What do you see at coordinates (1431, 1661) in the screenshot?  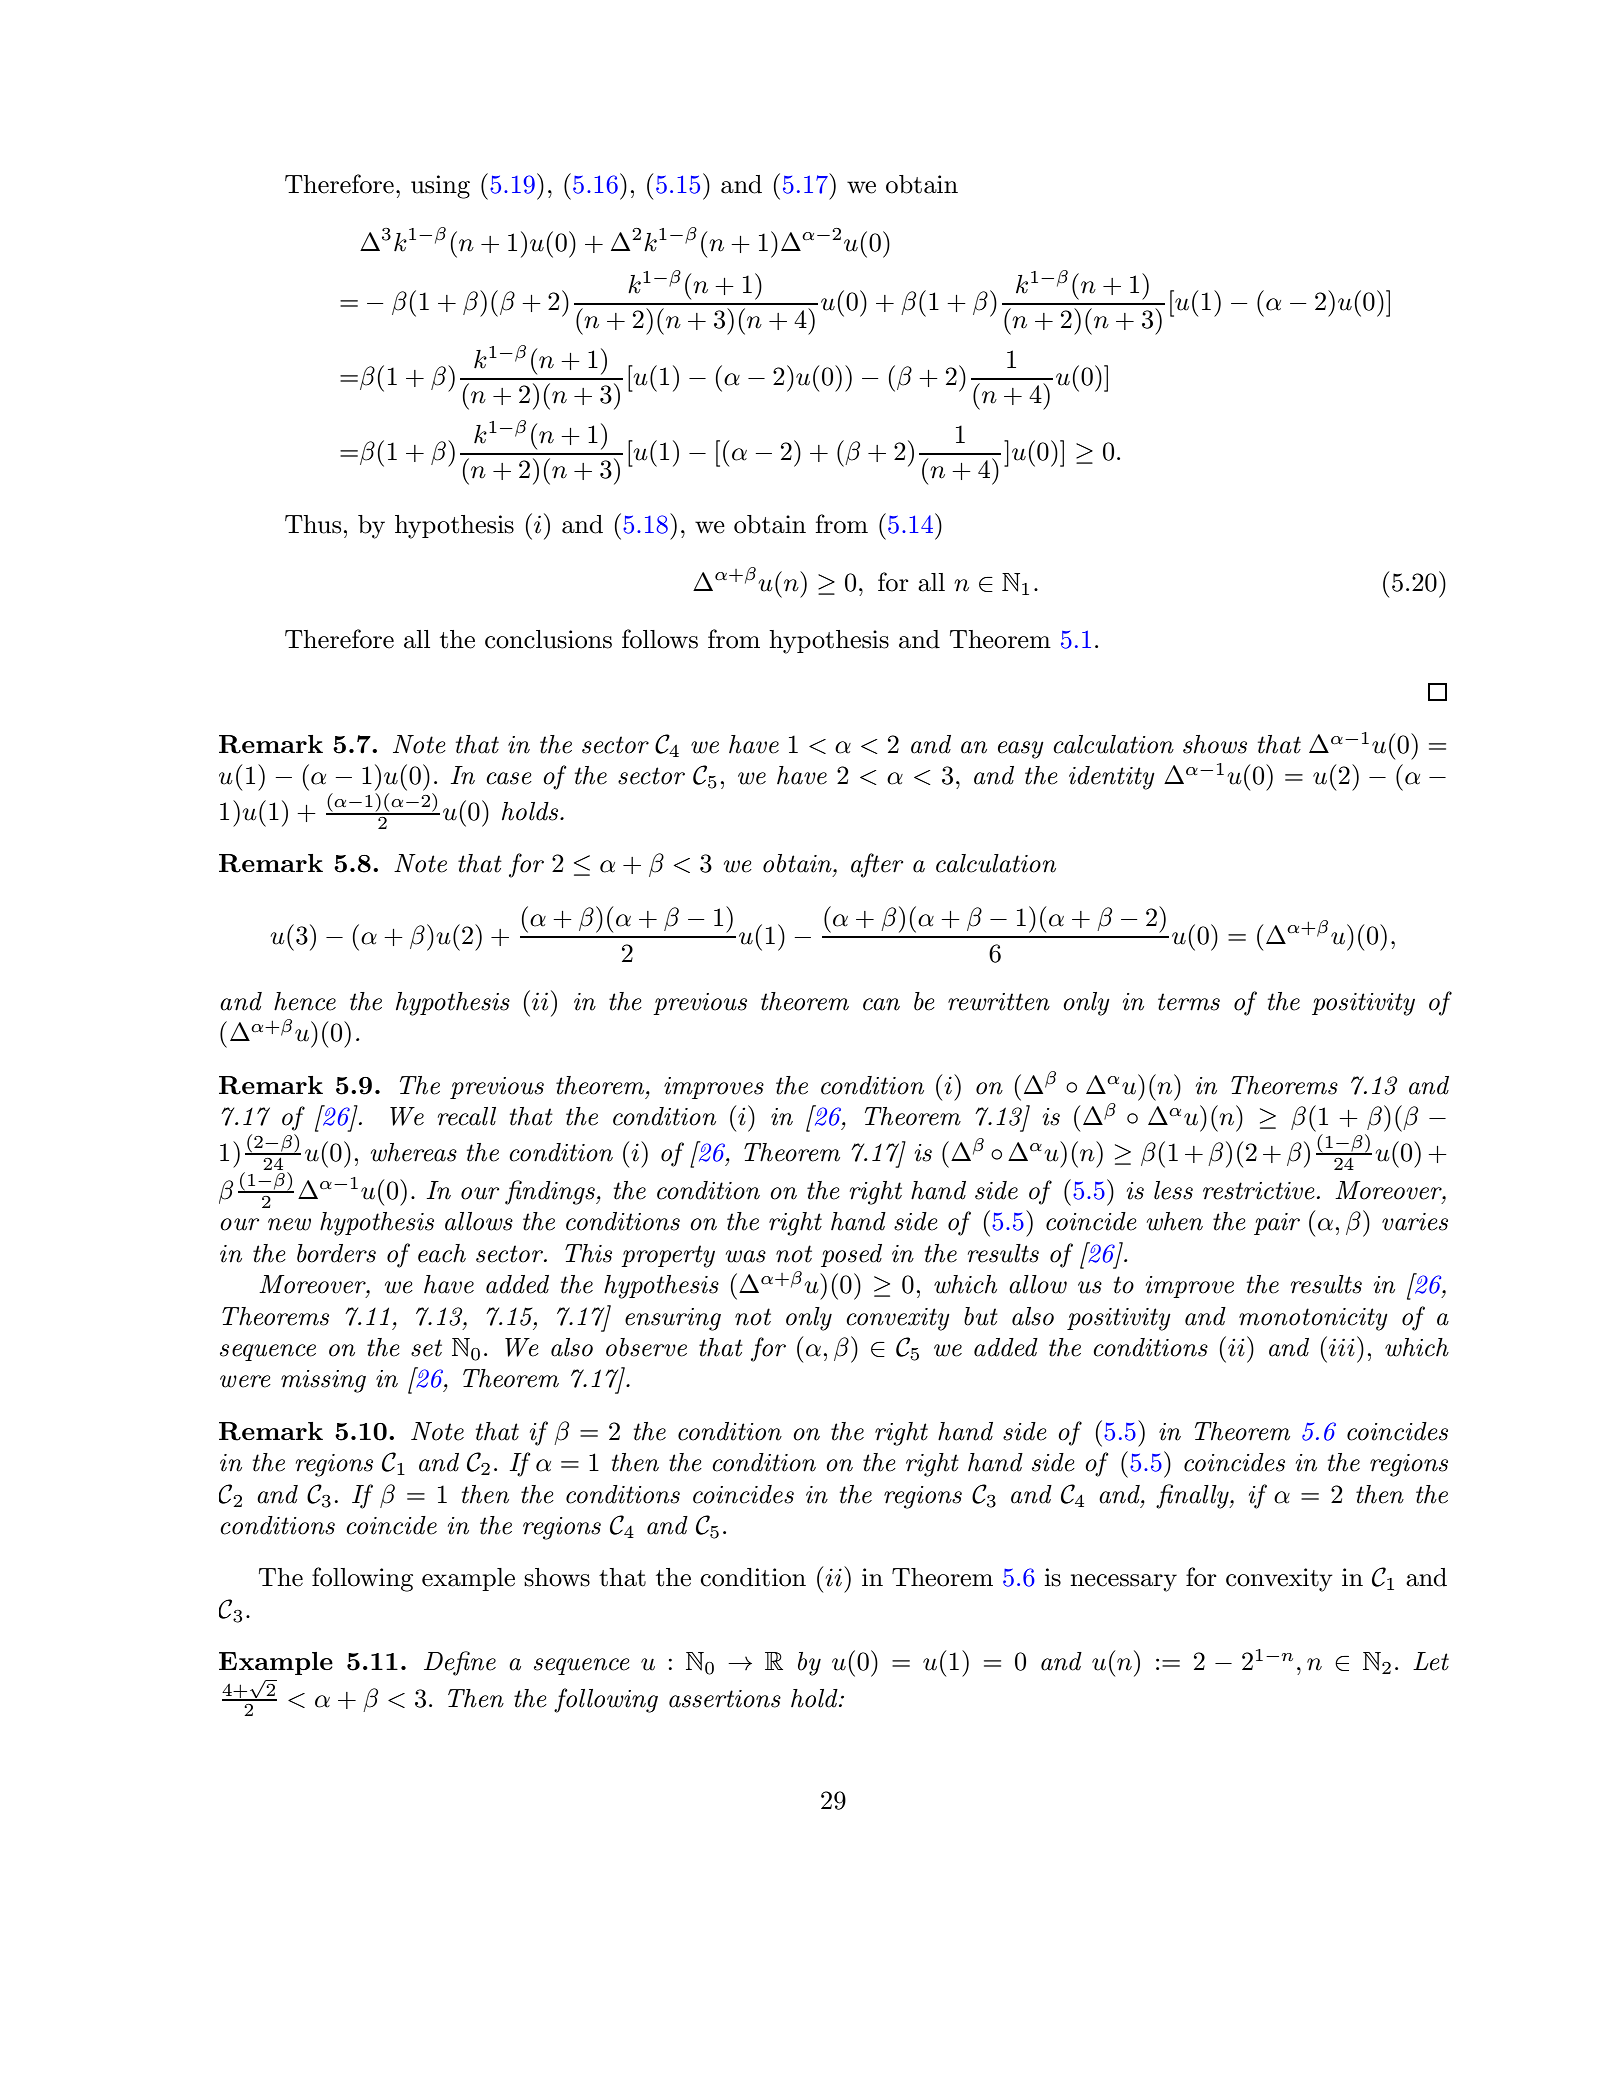 I see `Let` at bounding box center [1431, 1661].
